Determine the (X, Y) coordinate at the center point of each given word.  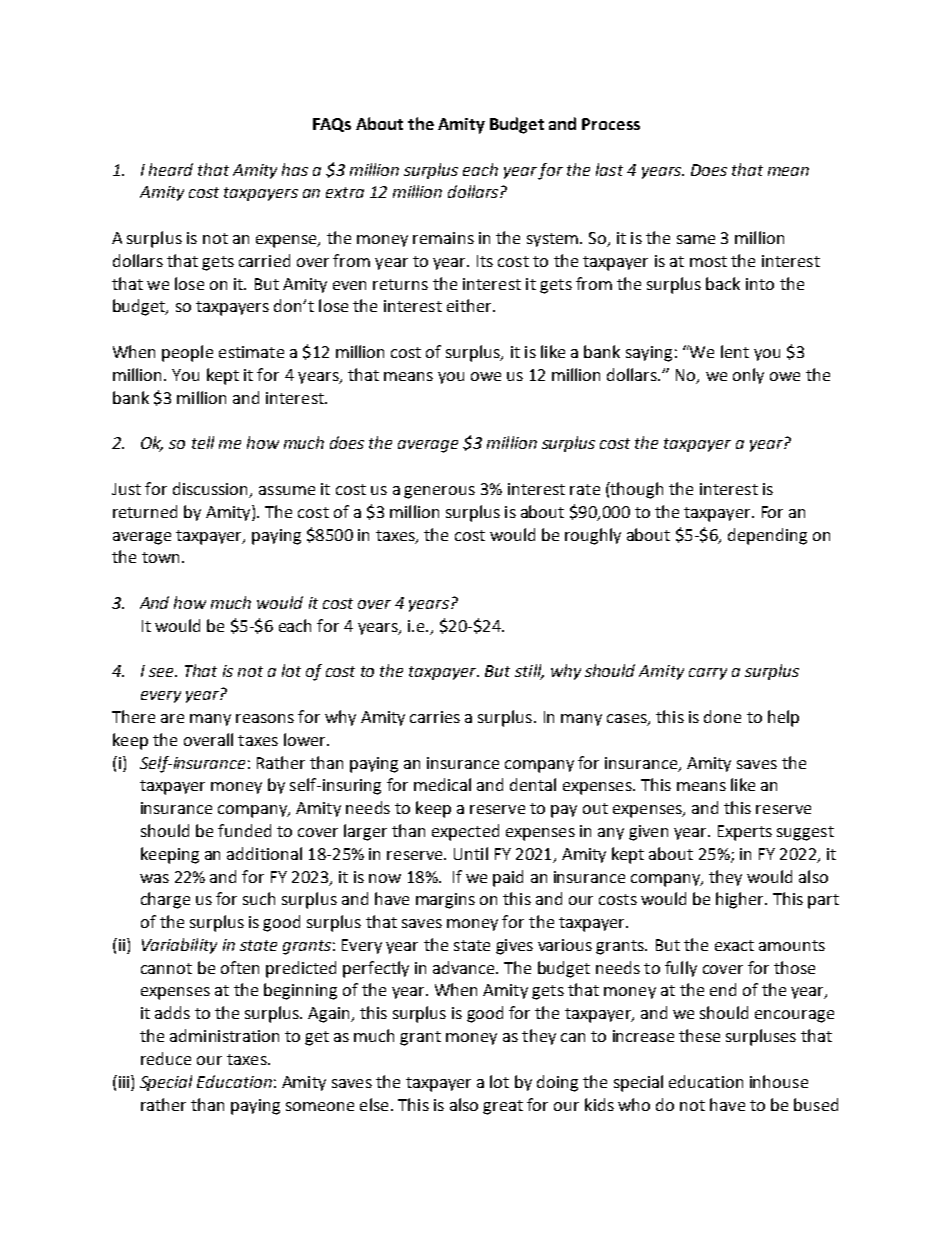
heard (171, 169)
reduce (166, 1058)
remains (443, 238)
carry (708, 674)
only (748, 376)
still (529, 672)
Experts (745, 833)
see (162, 672)
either (470, 305)
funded (244, 830)
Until (471, 853)
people (187, 353)
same (696, 239)
